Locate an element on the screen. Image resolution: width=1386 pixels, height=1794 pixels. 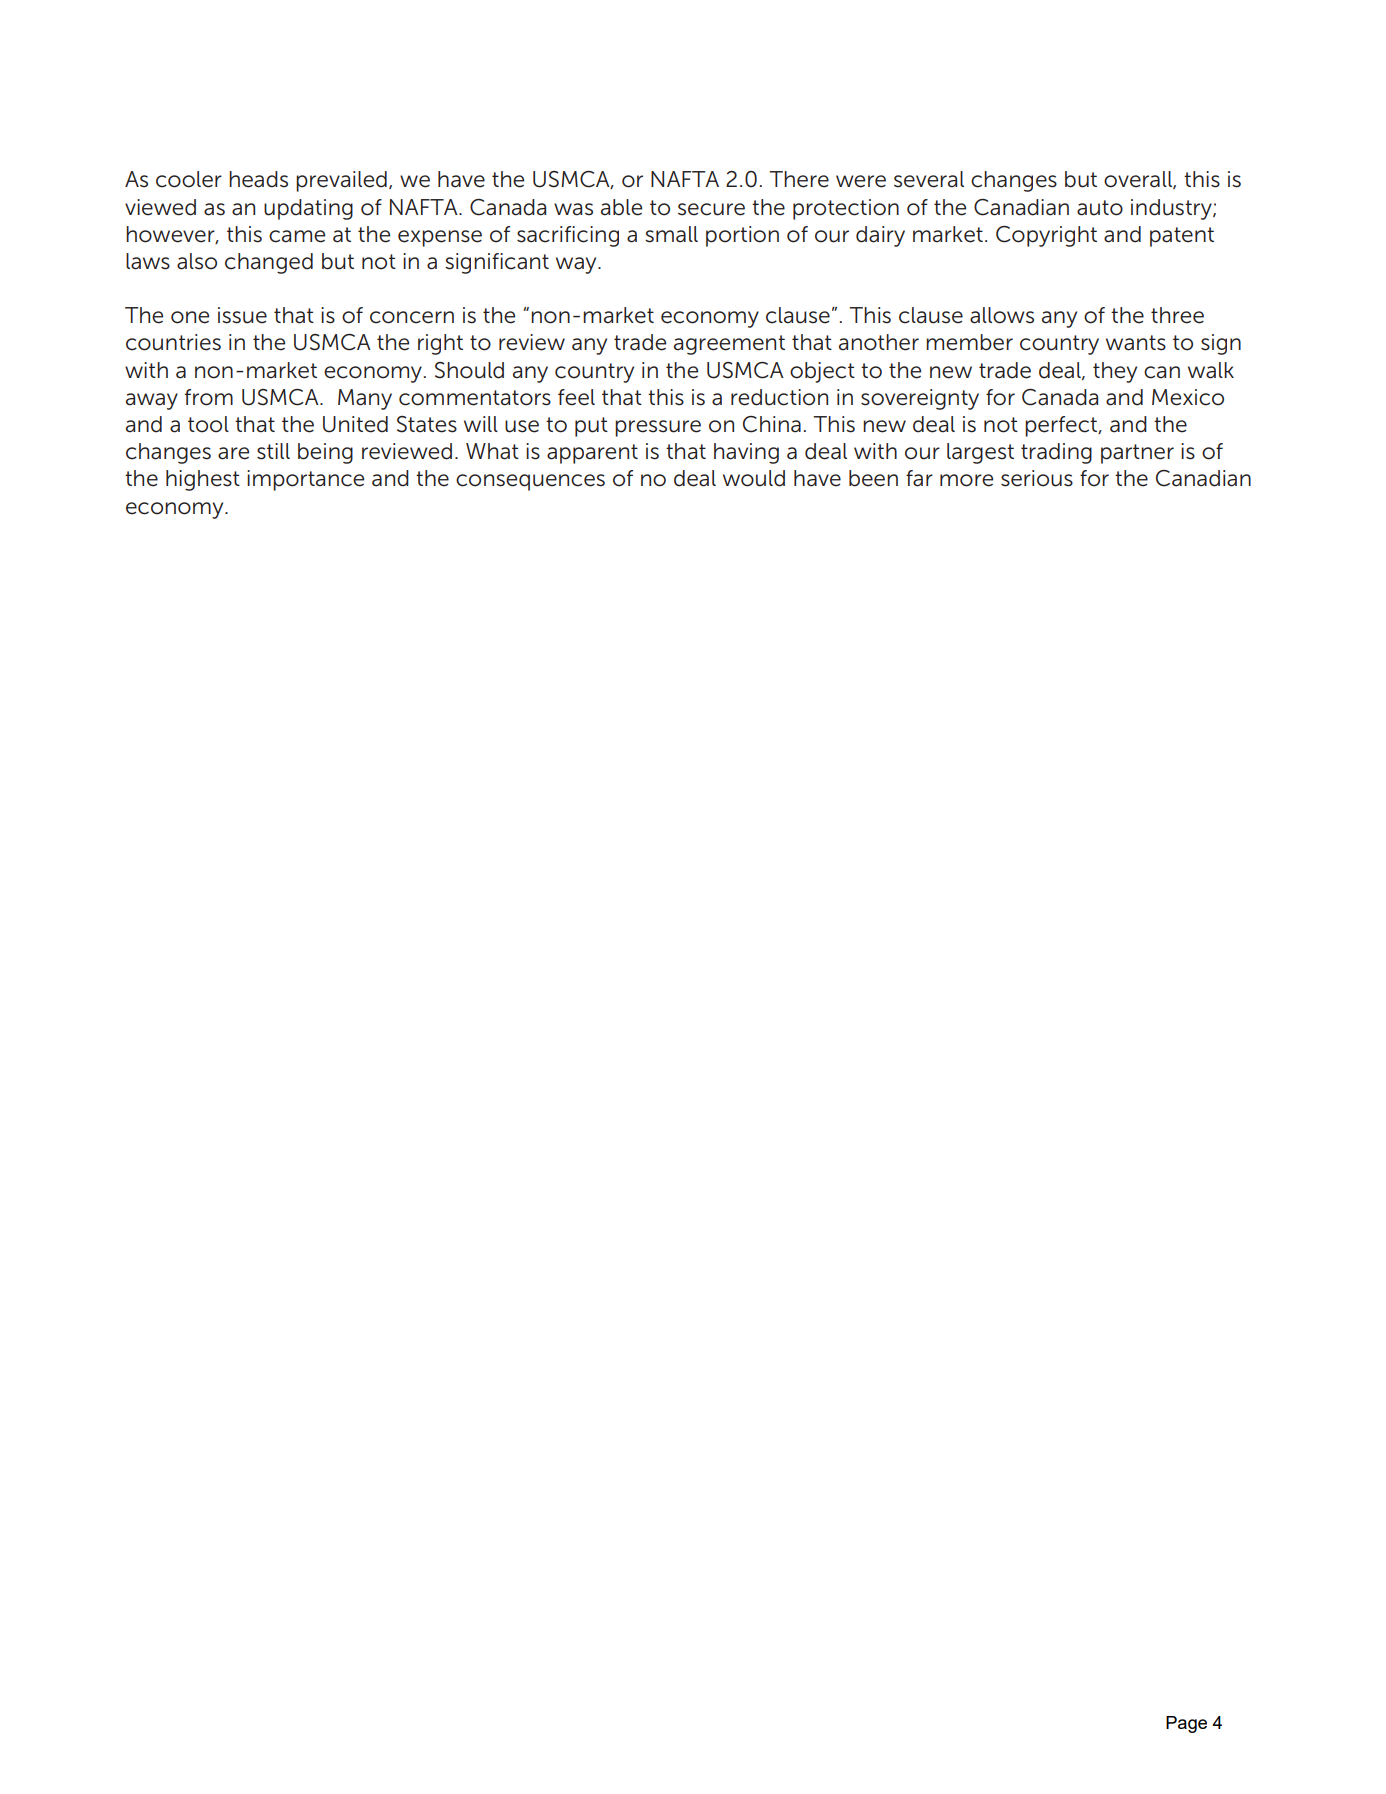
consequences is located at coordinates (530, 482).
